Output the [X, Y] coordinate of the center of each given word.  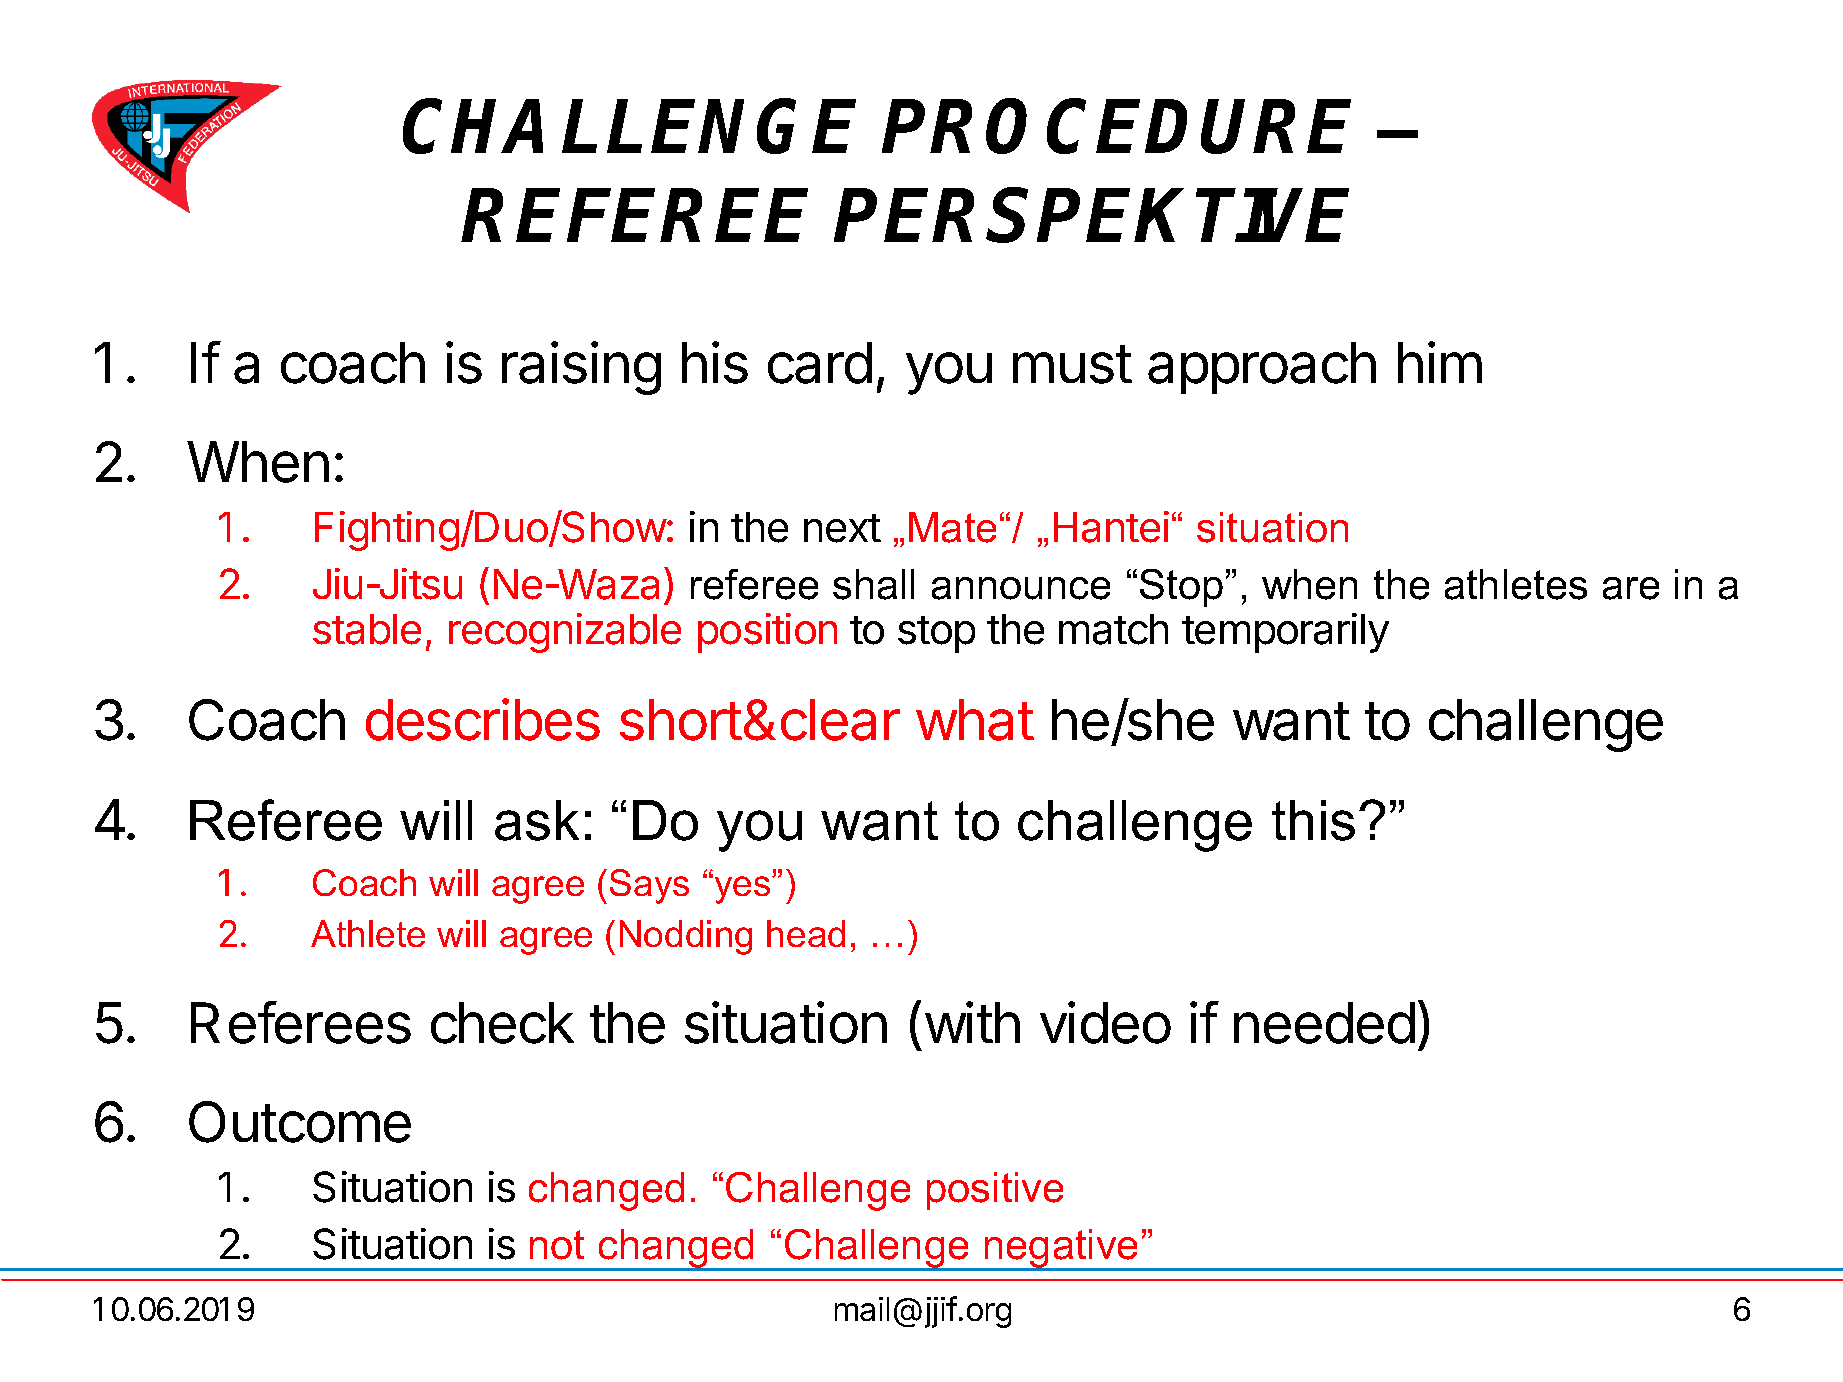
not [557, 1245]
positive [995, 1191]
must [1072, 364]
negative [1062, 1249]
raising [581, 368]
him [1440, 362]
